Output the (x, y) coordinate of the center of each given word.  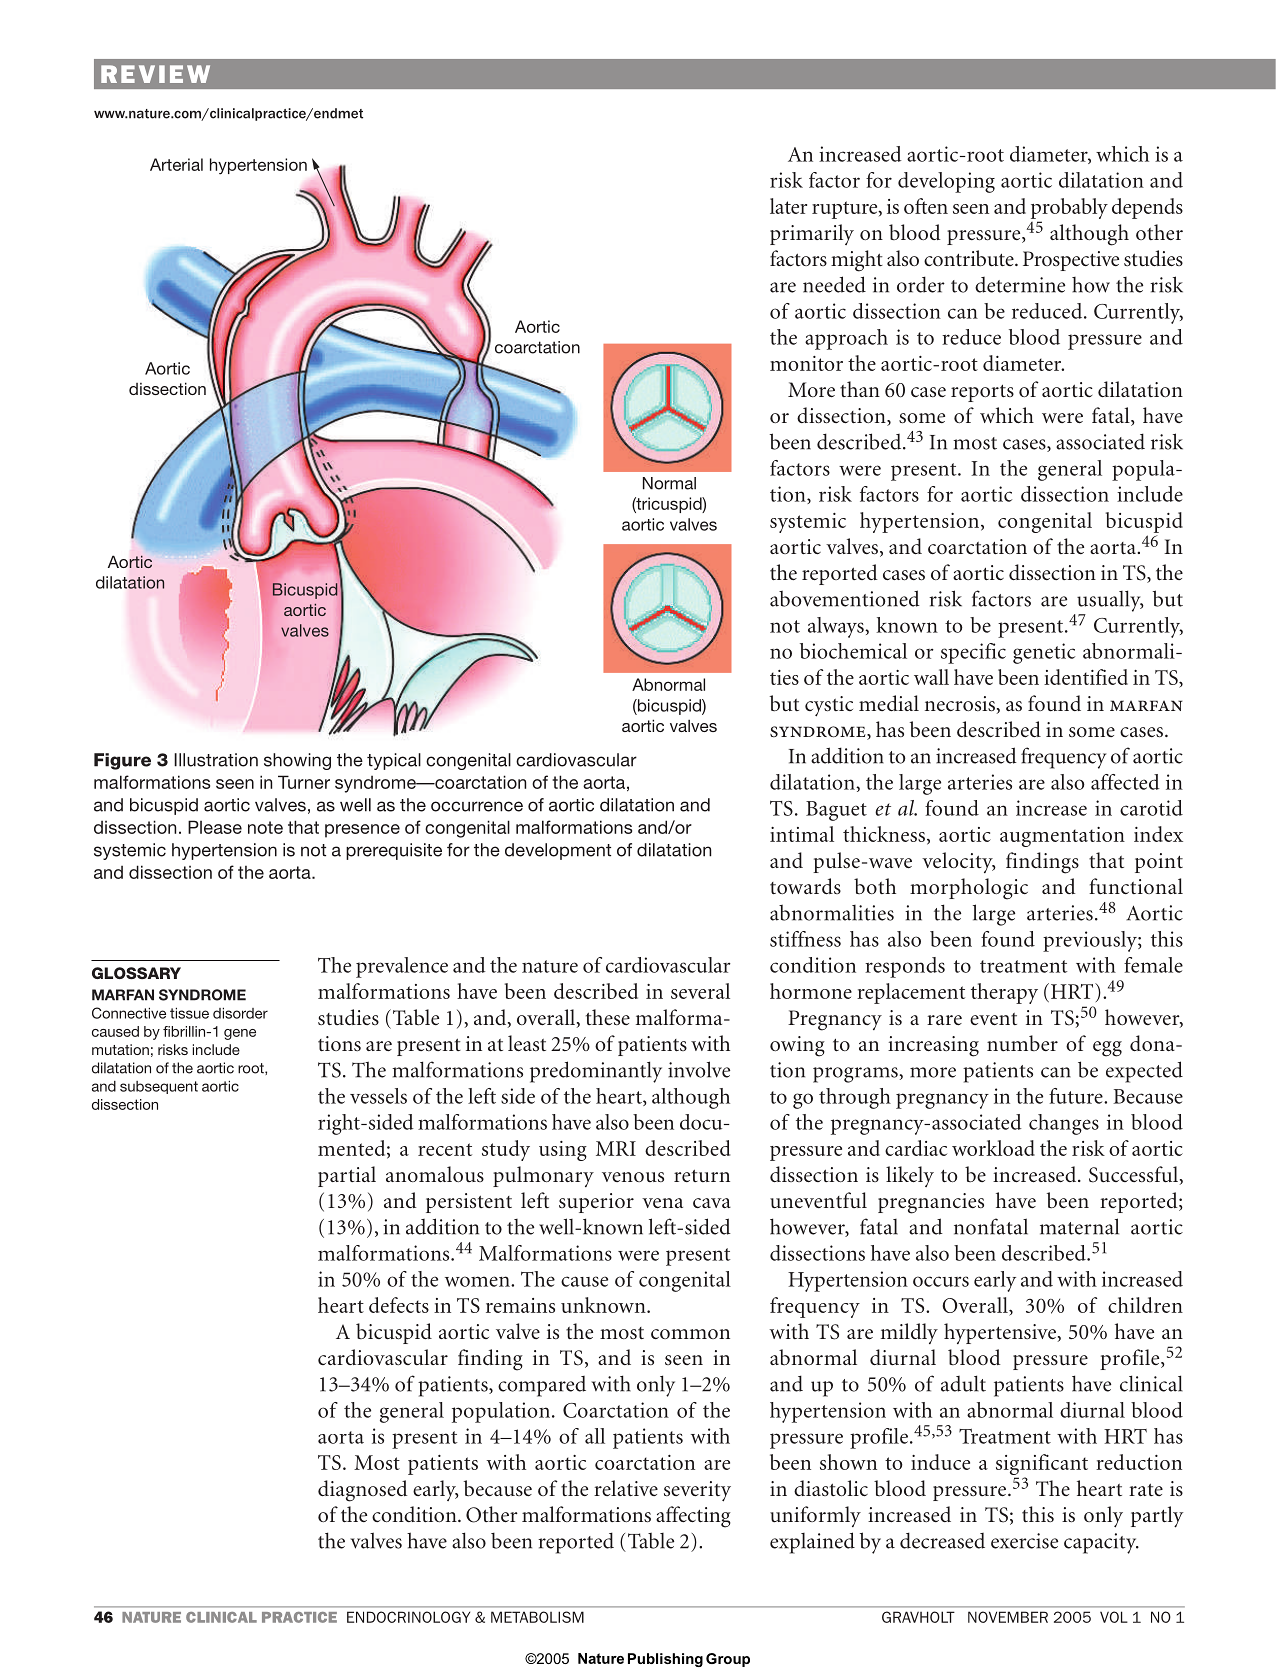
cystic (829, 706)
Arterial (176, 164)
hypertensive (1000, 1333)
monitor (806, 363)
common (690, 1334)
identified (1086, 677)
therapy (1004, 993)
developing (946, 182)
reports (982, 393)
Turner (304, 782)
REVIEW (155, 74)
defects (399, 1305)
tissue (189, 1013)
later (788, 206)
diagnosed (362, 1491)
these (608, 1017)
